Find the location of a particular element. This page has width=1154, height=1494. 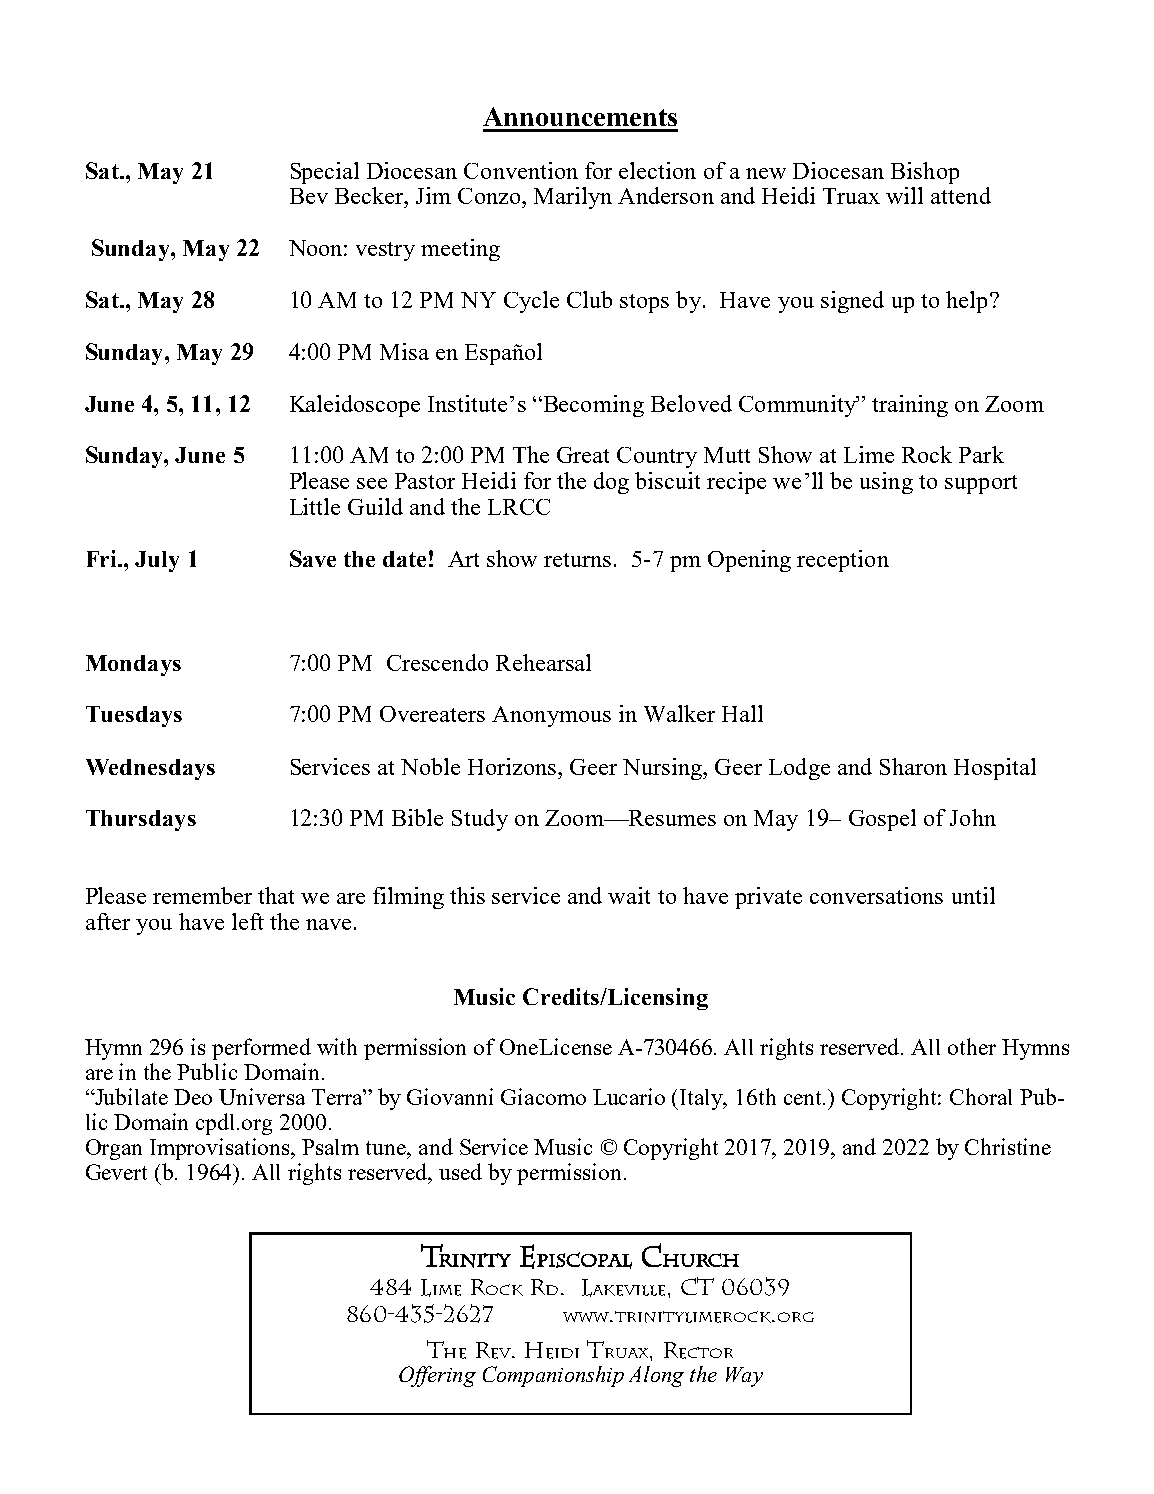

Marilyn is located at coordinates (573, 198).
